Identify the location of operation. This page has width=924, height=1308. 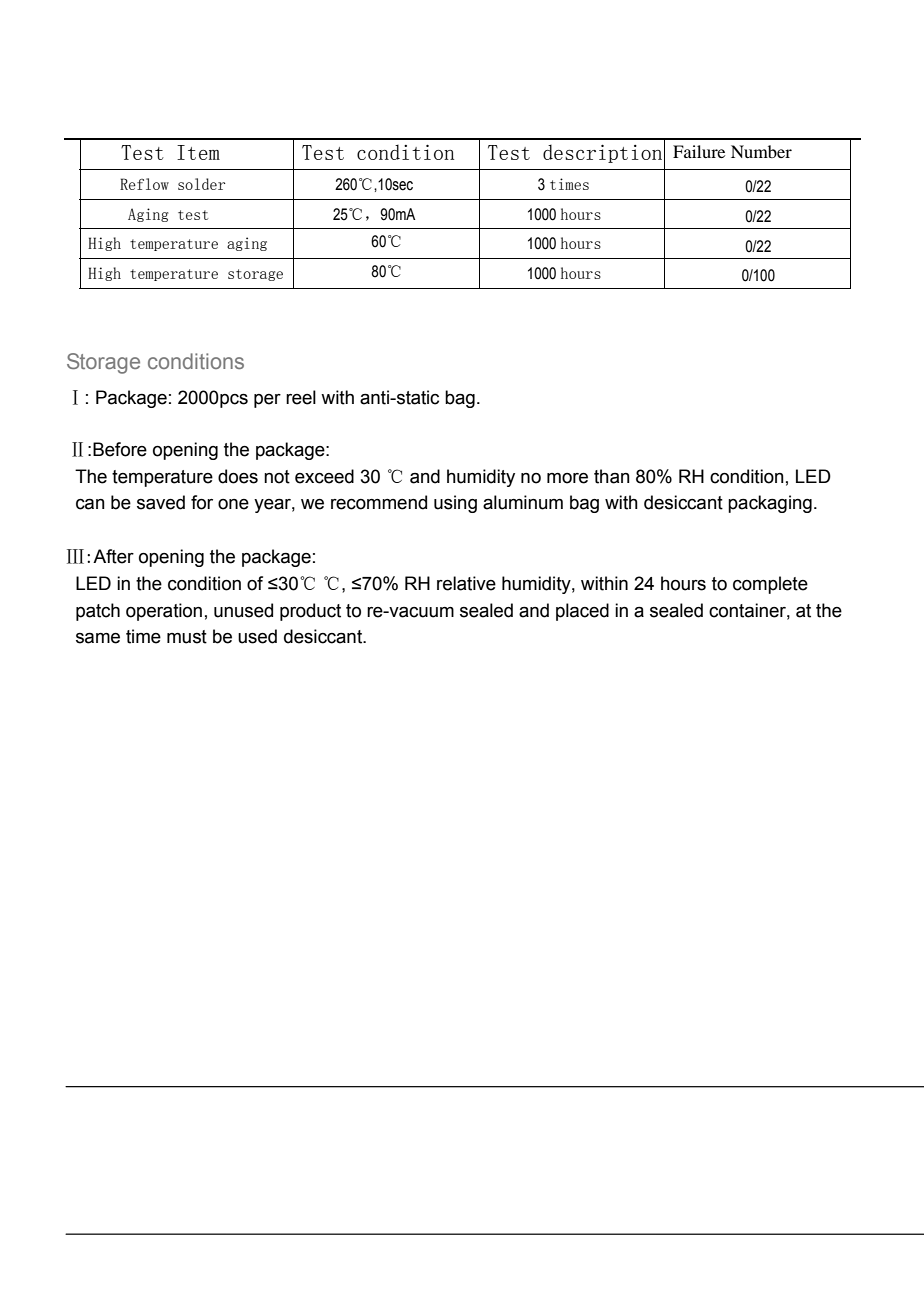
(164, 612).
